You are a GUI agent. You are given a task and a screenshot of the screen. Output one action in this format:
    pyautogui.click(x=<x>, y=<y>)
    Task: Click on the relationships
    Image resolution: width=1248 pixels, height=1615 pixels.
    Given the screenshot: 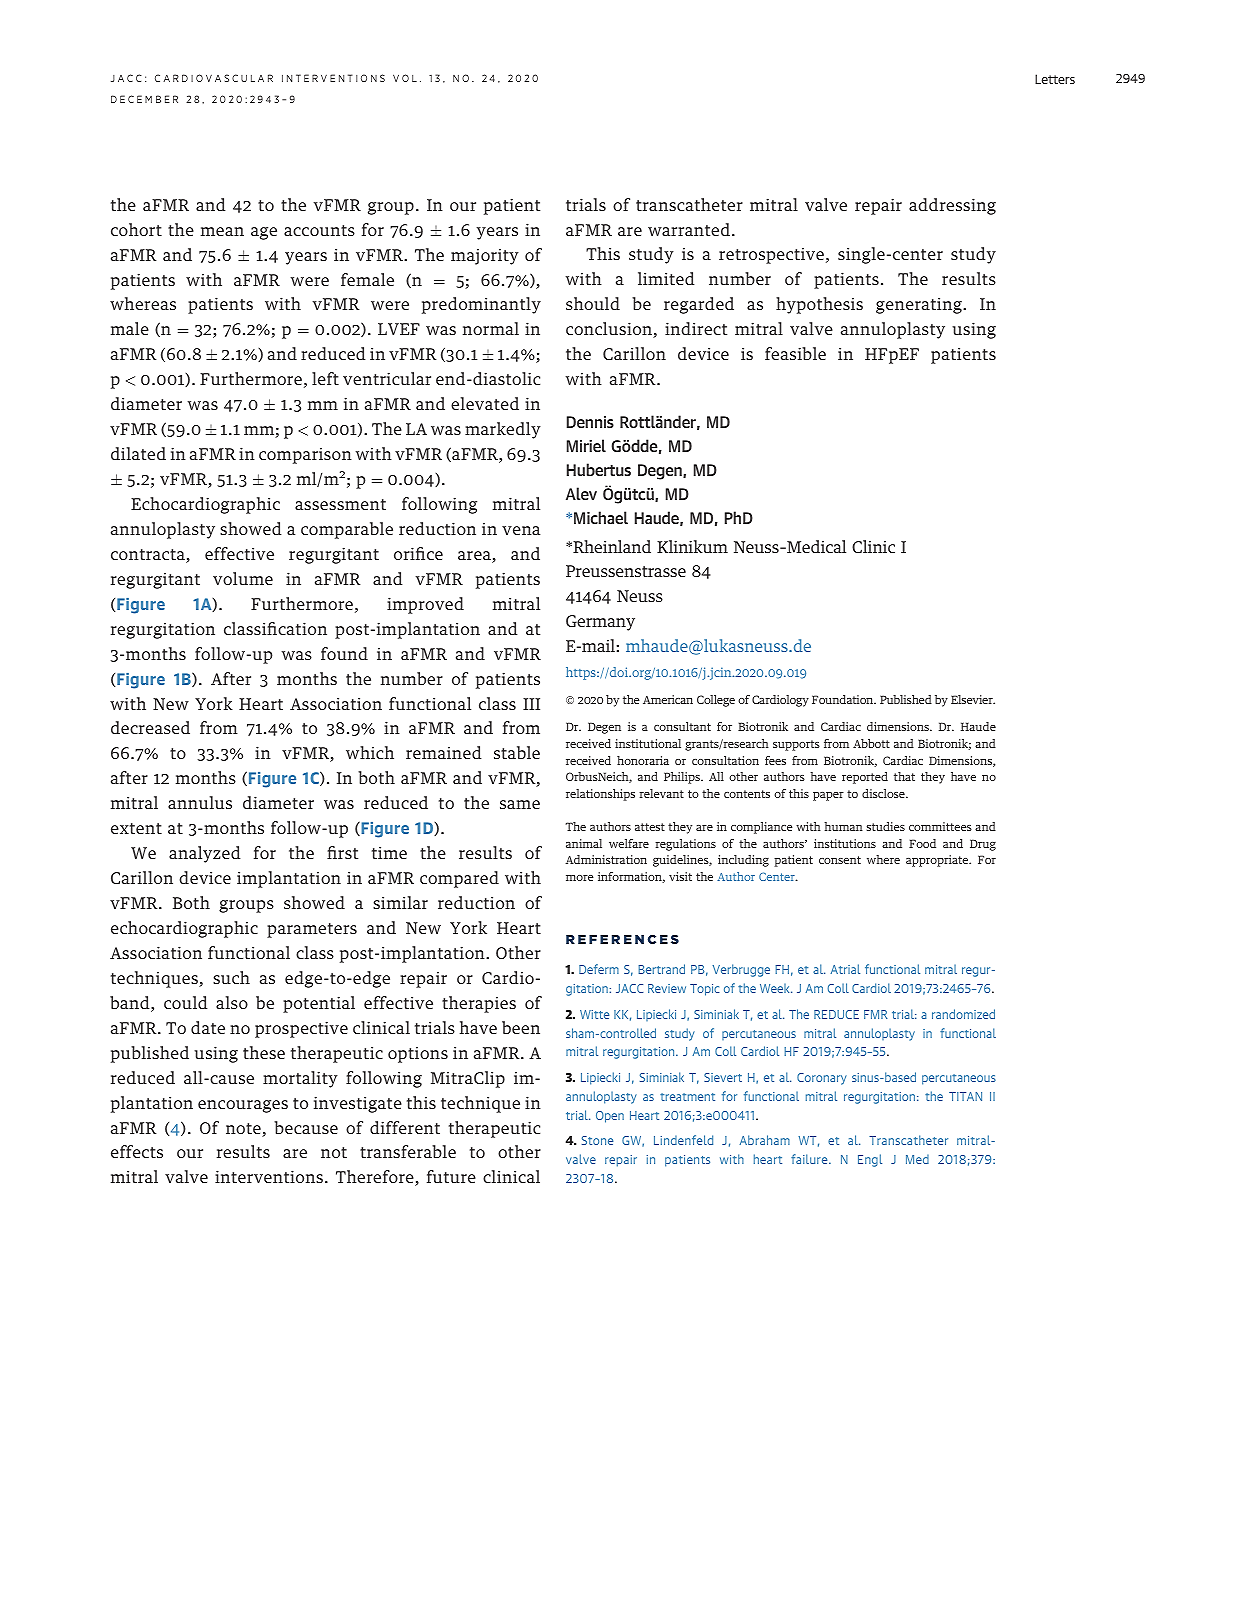 What is the action you would take?
    pyautogui.click(x=600, y=795)
